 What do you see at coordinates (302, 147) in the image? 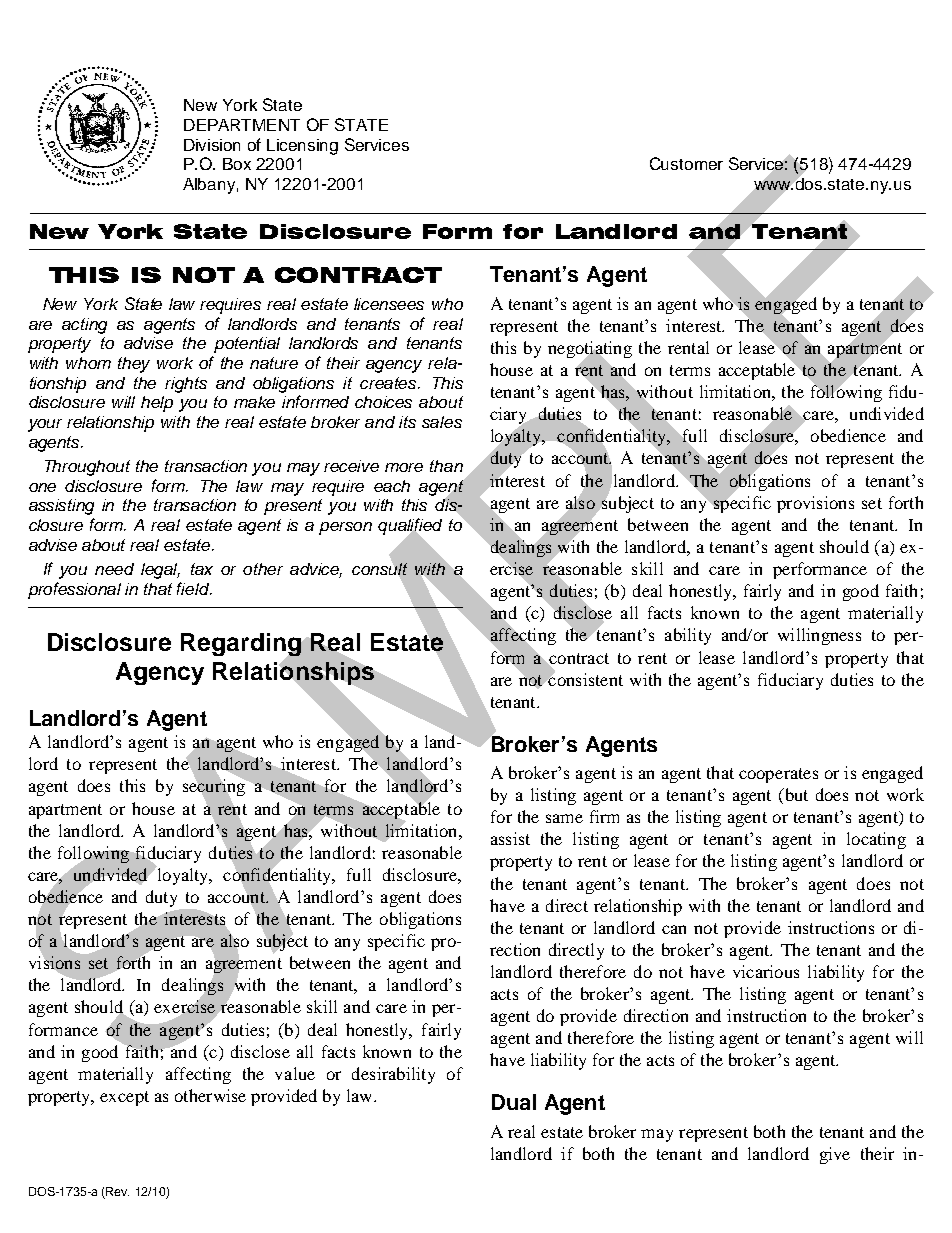
I see `Licensing` at bounding box center [302, 147].
